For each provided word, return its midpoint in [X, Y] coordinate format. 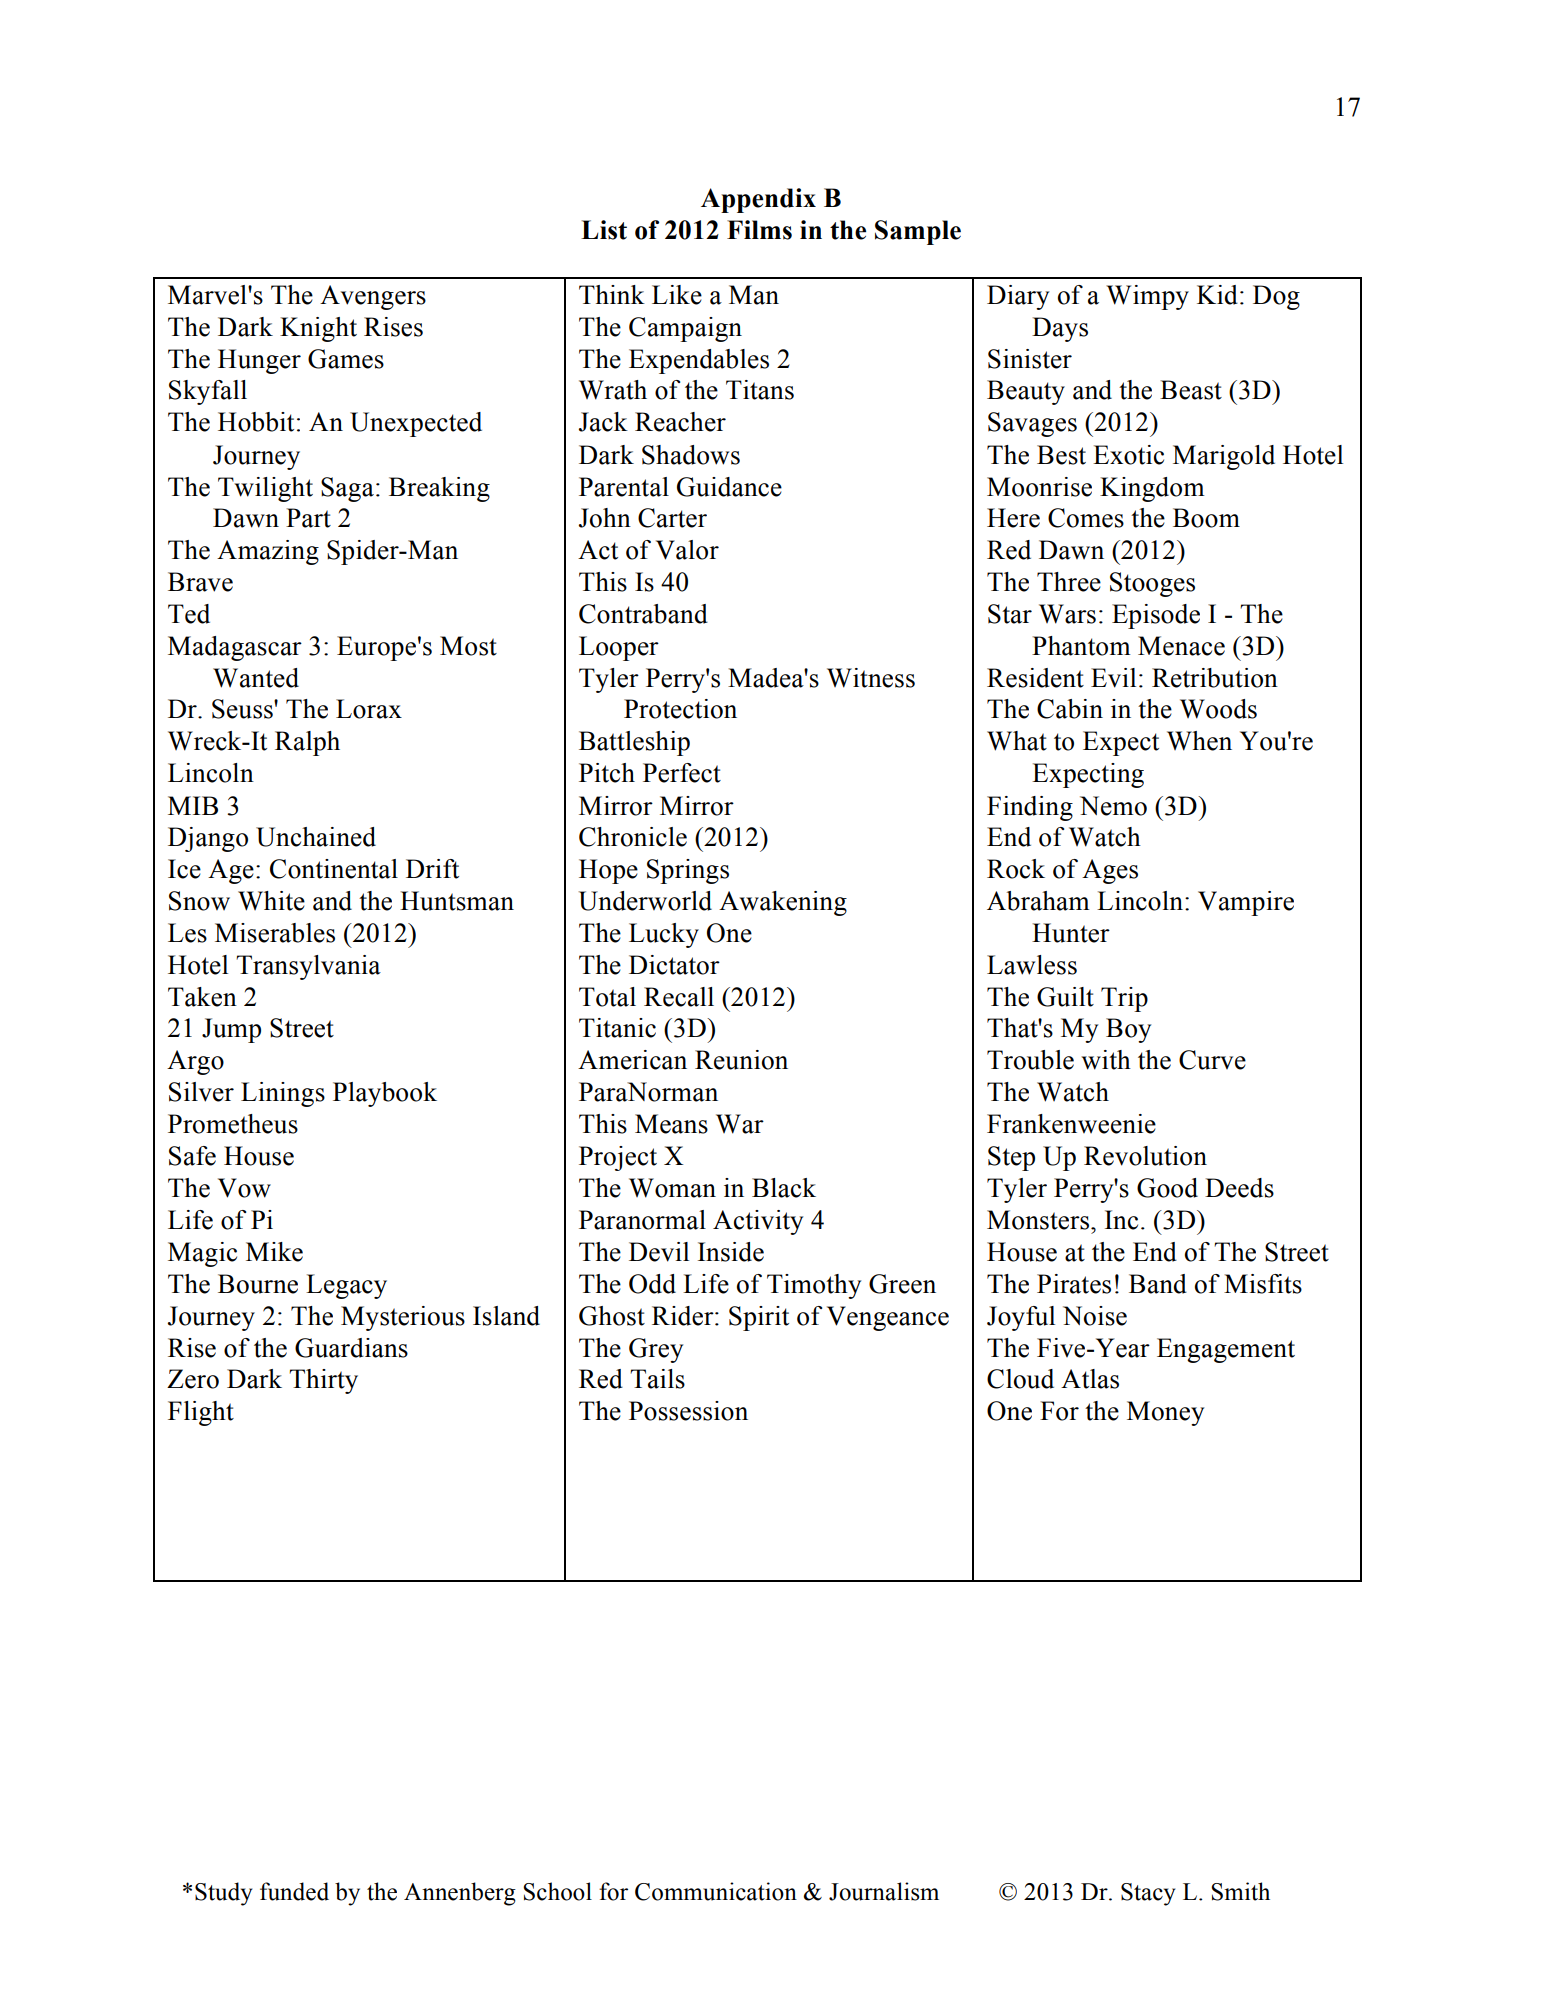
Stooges [1152, 584]
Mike [274, 1252]
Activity [758, 1222]
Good [1167, 1188]
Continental [334, 869]
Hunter [1071, 933]
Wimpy [1147, 297]
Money [1165, 1413]
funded [294, 1891]
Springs [688, 871]
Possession [688, 1411]
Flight [201, 1413]
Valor [687, 550]
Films [759, 230]
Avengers [373, 297]
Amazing [268, 552]
